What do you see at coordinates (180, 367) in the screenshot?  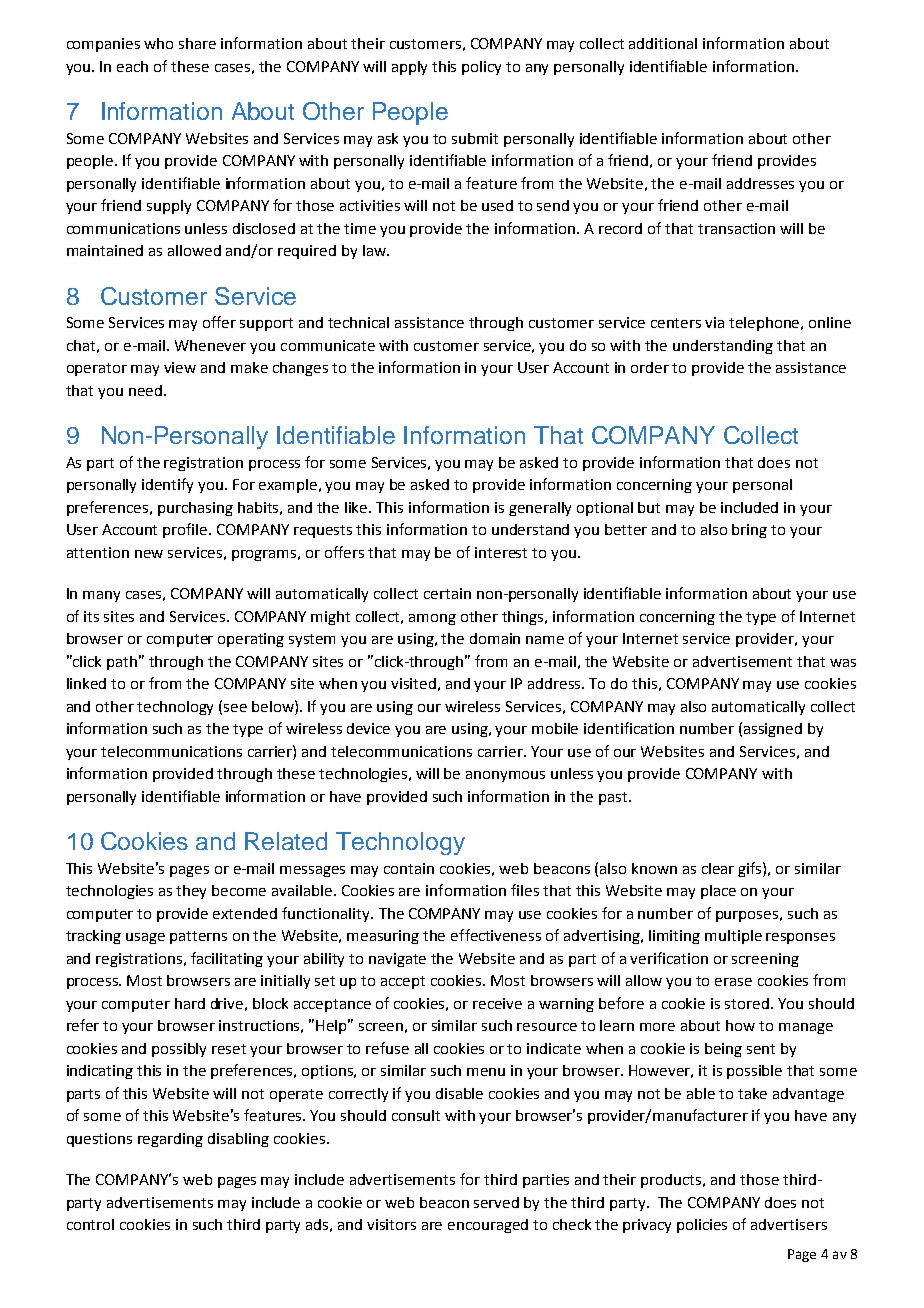 I see `view` at bounding box center [180, 367].
